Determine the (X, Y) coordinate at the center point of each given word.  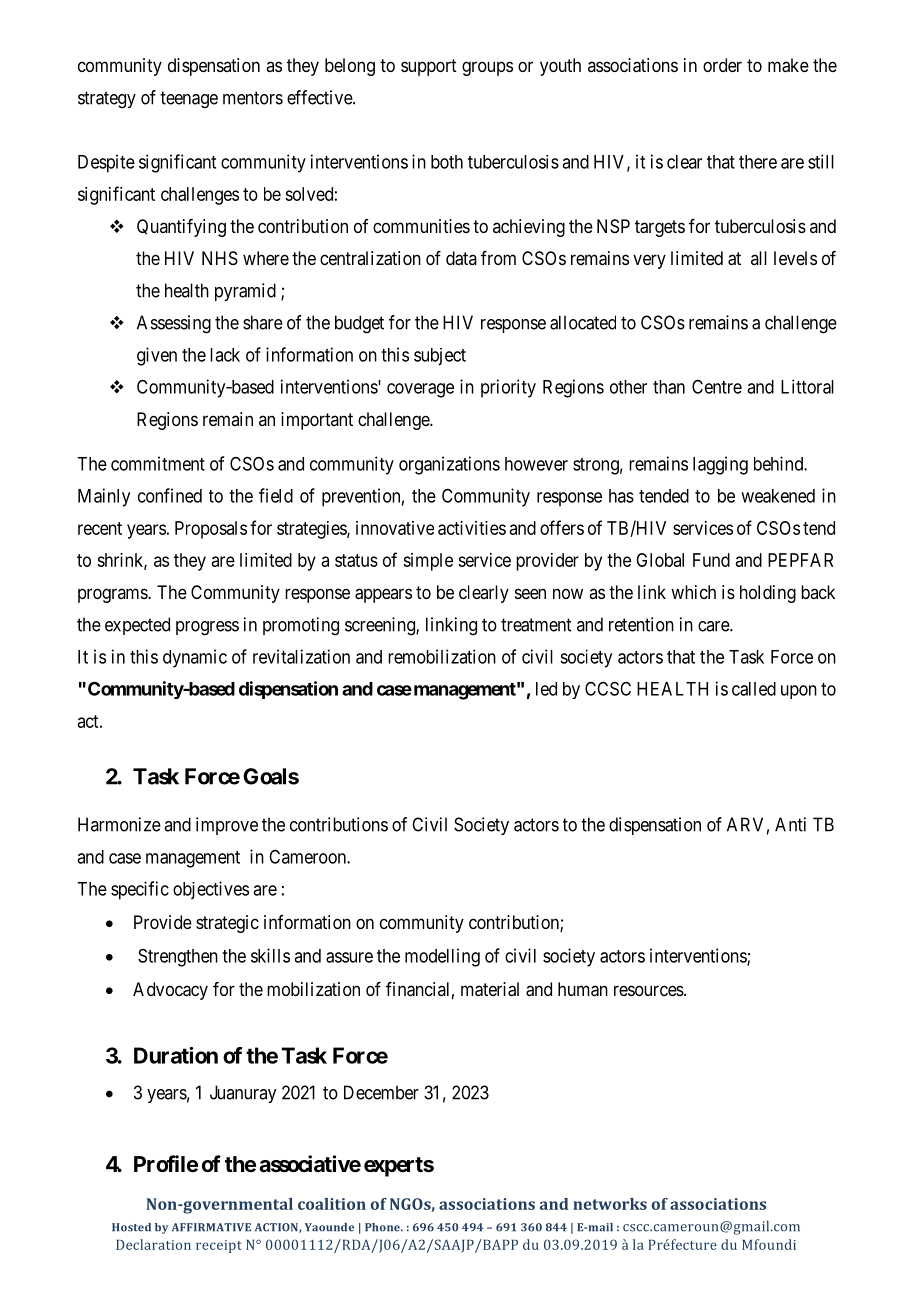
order (722, 65)
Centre (717, 387)
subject (440, 357)
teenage (189, 100)
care (714, 626)
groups (487, 68)
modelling (442, 957)
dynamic (195, 658)
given (157, 356)
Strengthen (178, 958)
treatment (536, 625)
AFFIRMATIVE (211, 1227)
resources (649, 990)
